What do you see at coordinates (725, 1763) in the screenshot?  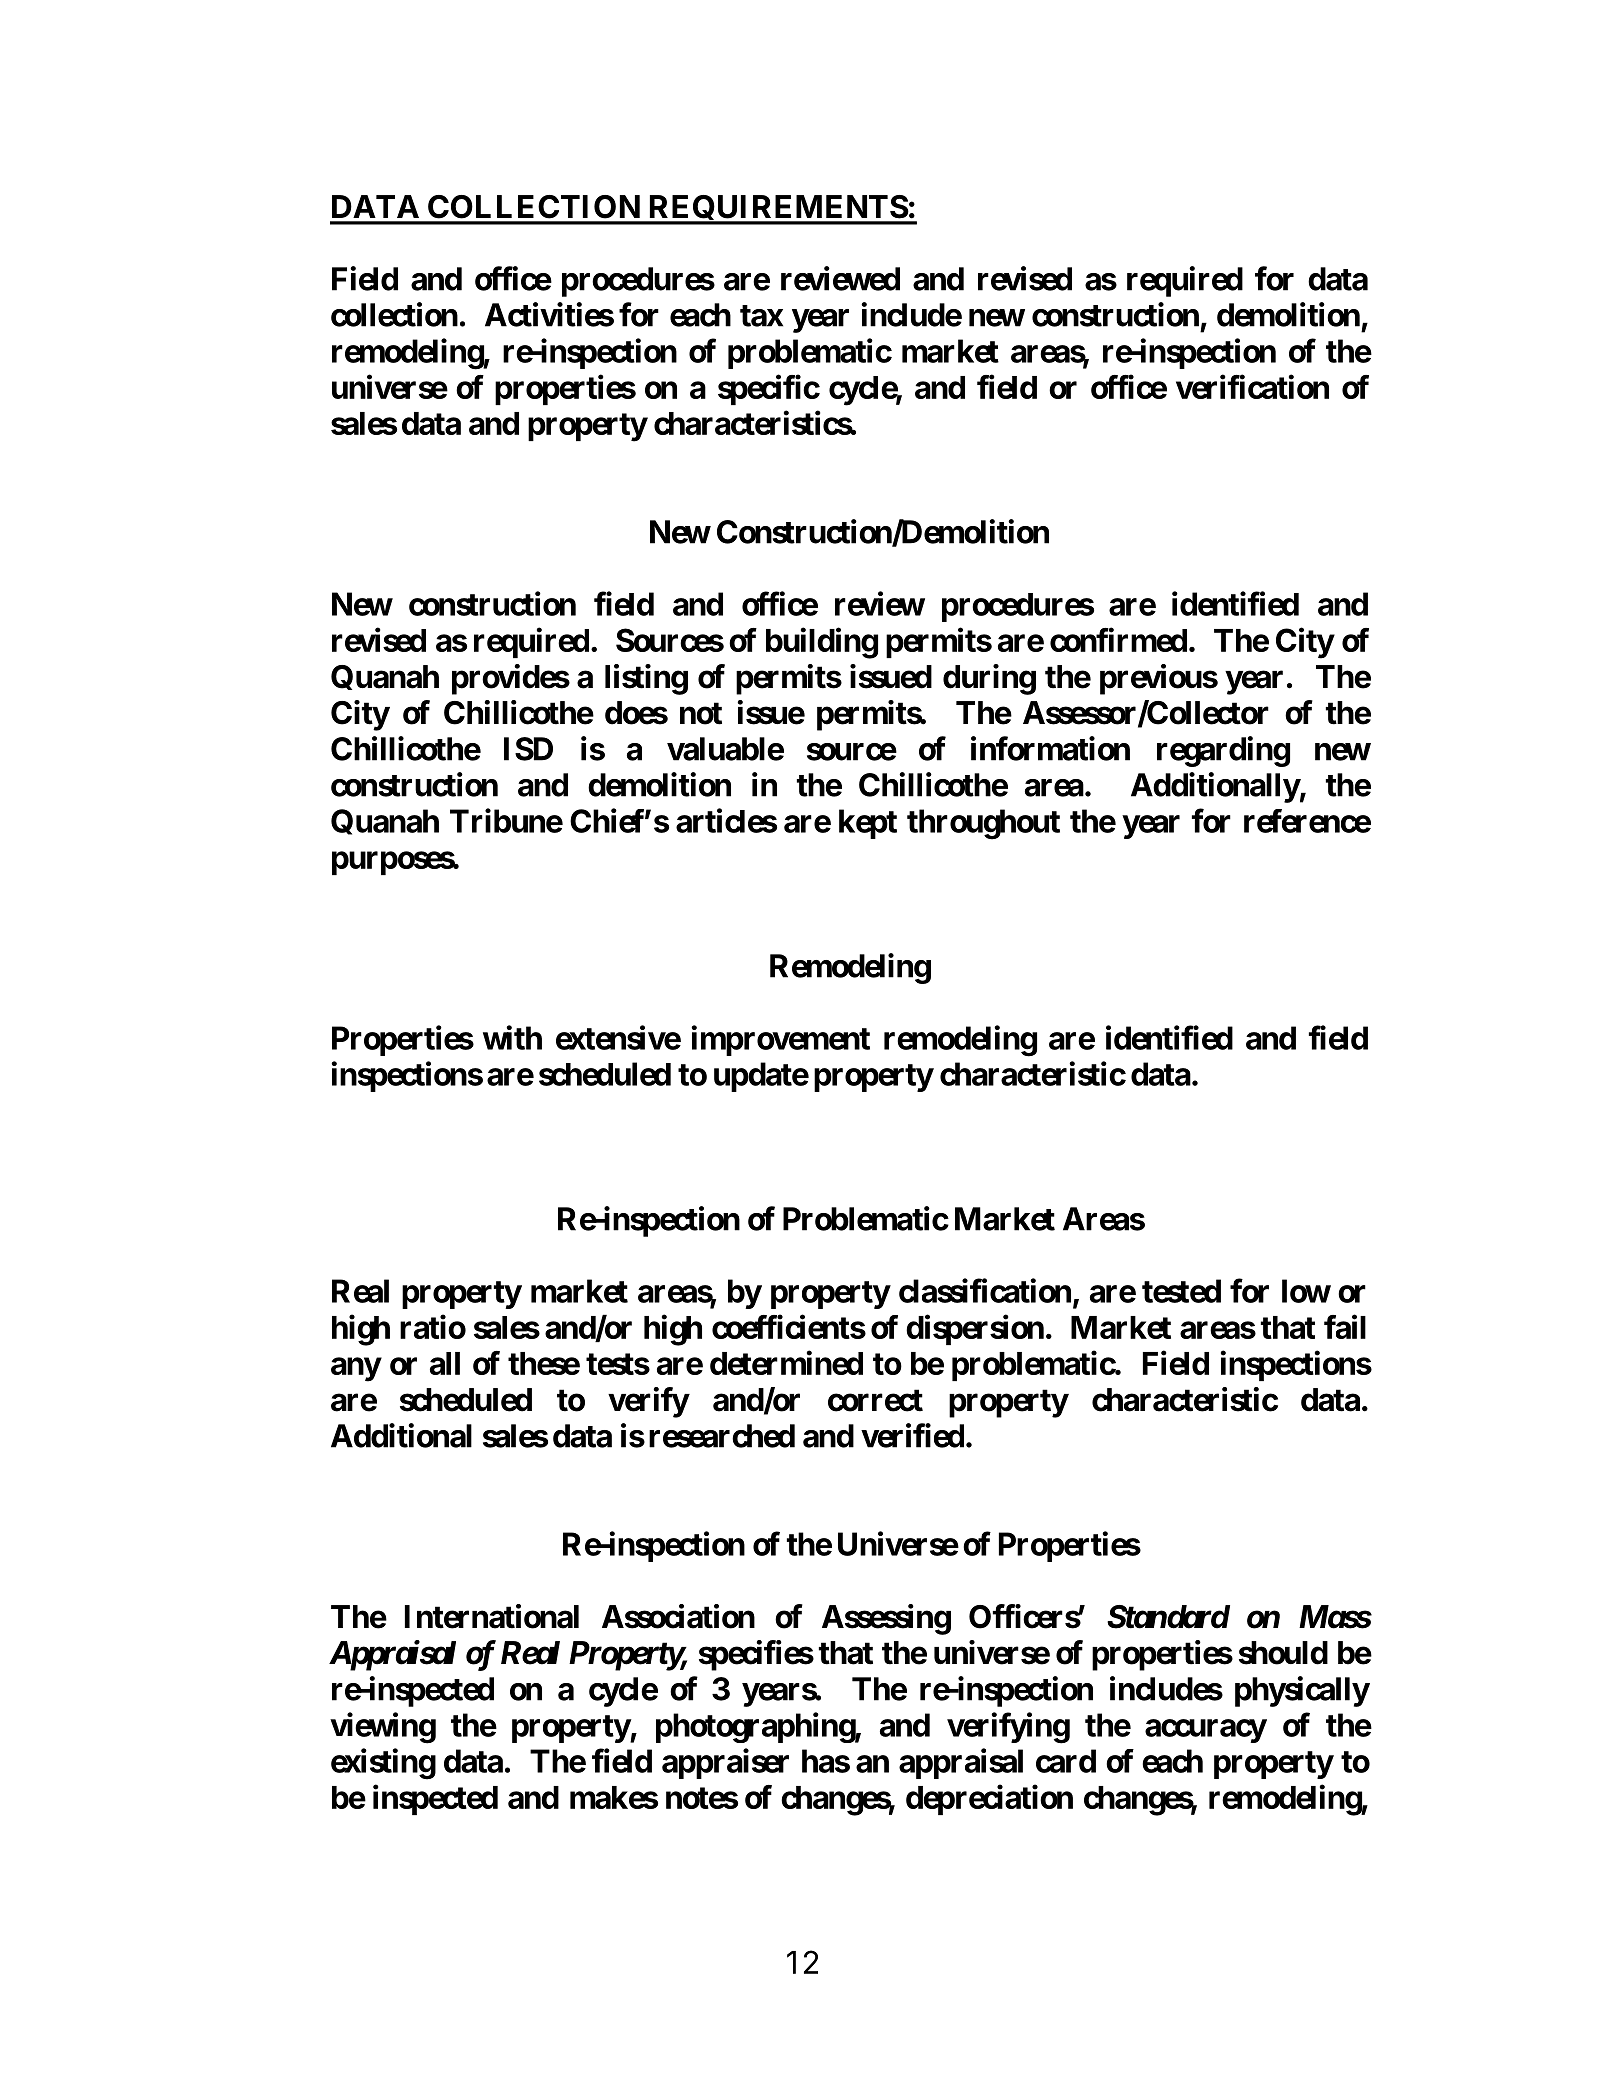 I see `appraiser` at bounding box center [725, 1763].
